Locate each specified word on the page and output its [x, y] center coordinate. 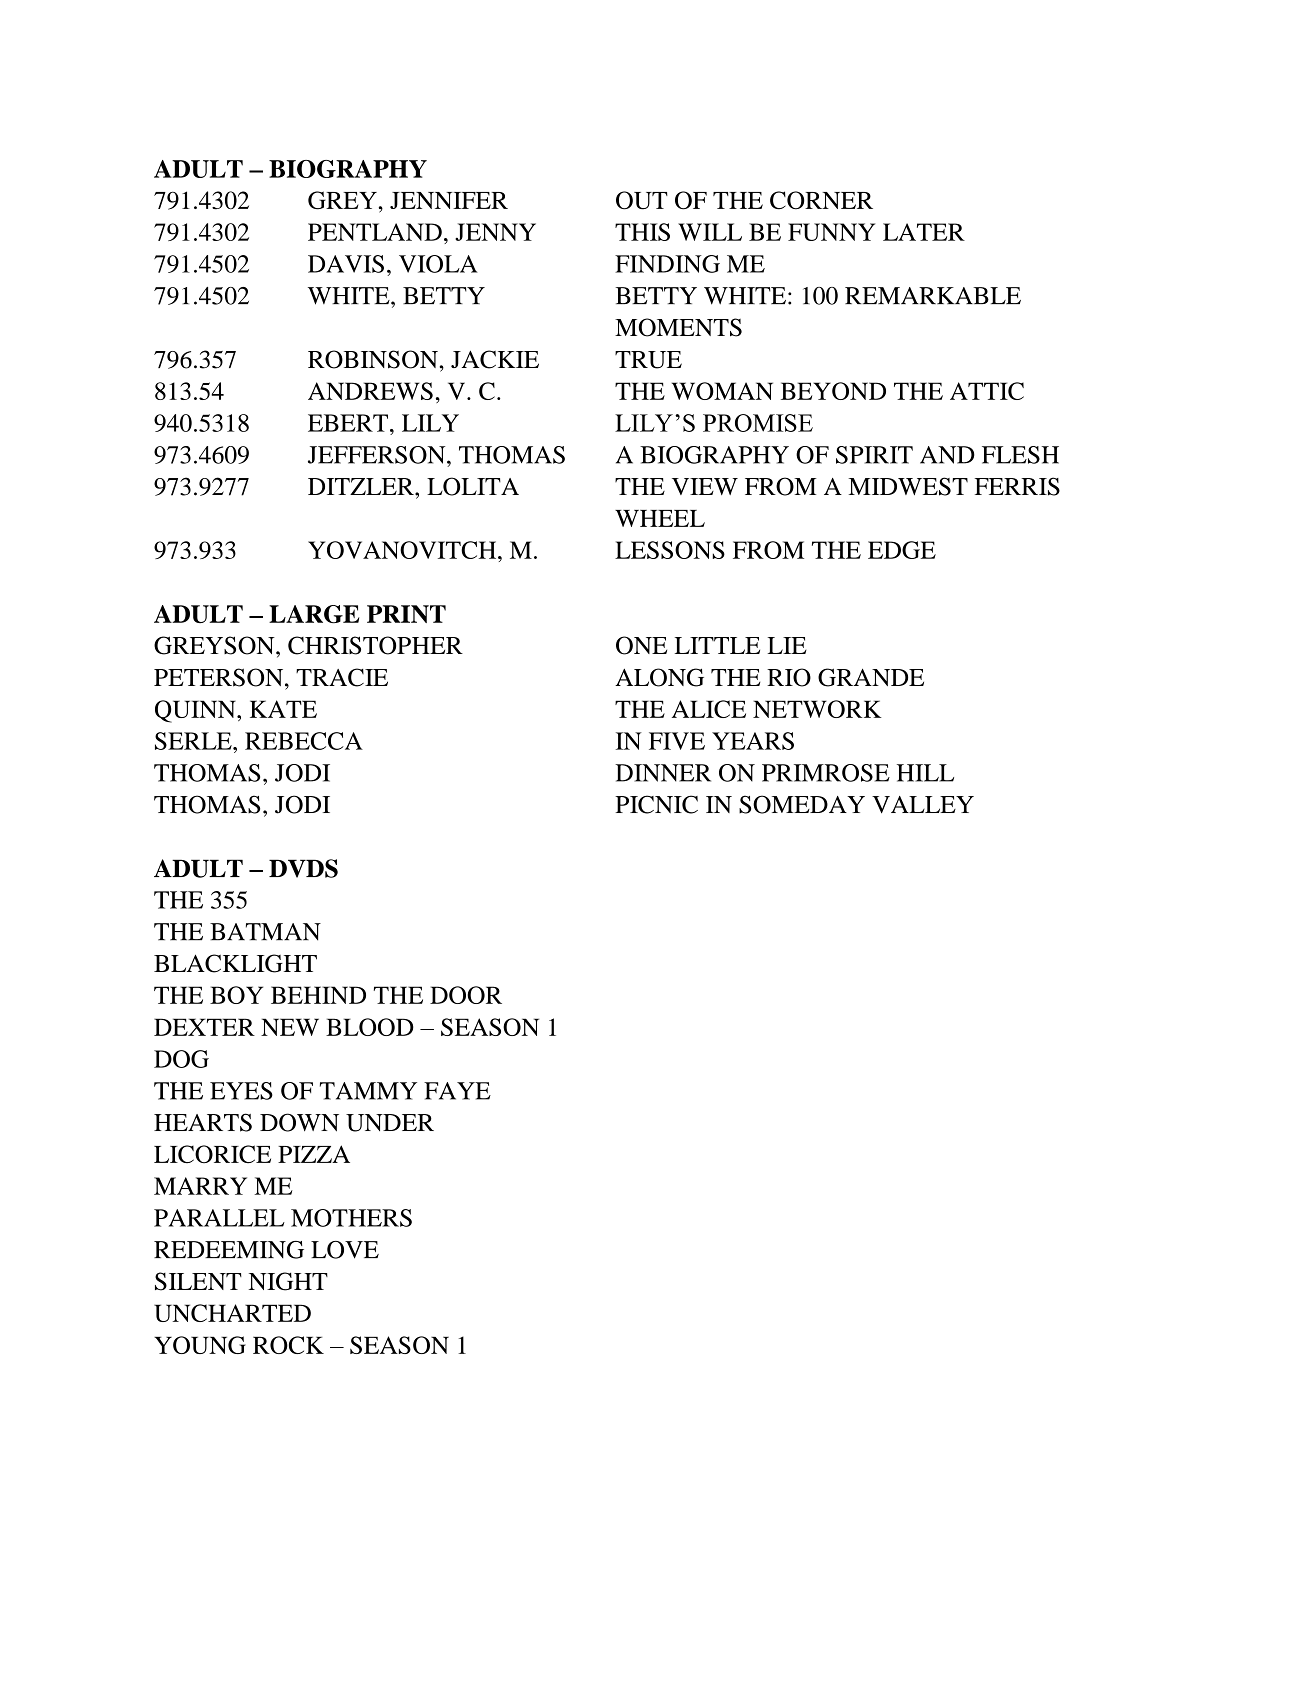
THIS [642, 232]
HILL [925, 773]
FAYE [457, 1091]
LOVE [345, 1250]
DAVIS [346, 264]
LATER [924, 232]
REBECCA [304, 741]
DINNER [663, 773]
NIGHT [288, 1281]
